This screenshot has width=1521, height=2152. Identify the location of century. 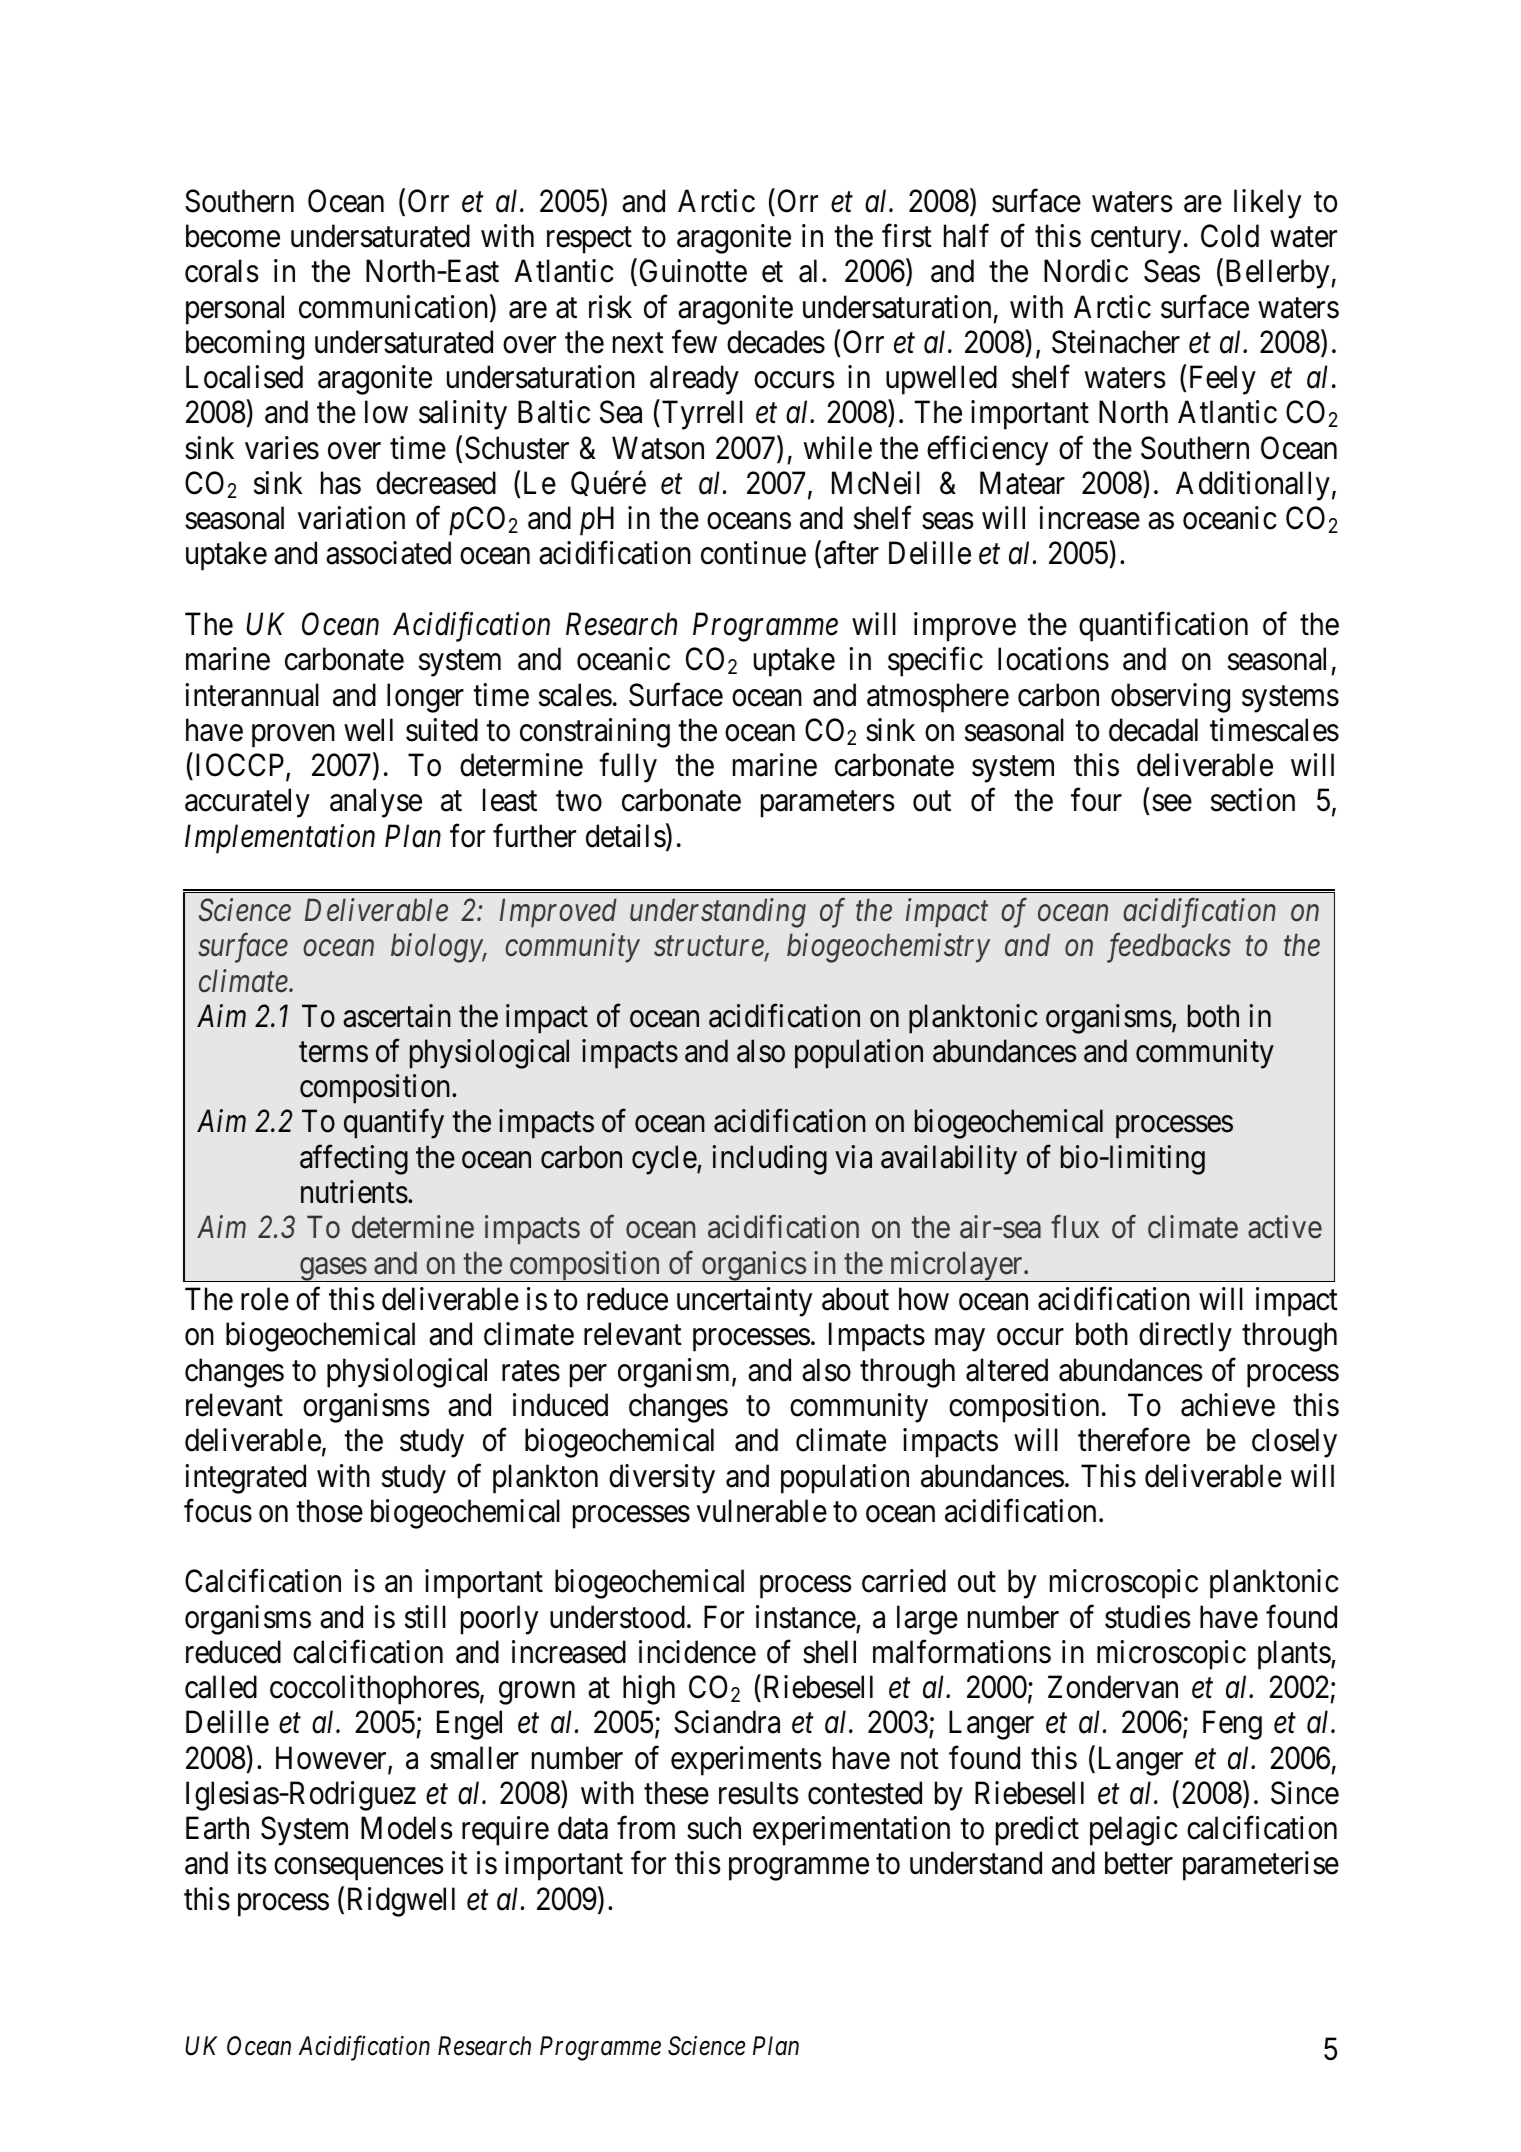
(1136, 240).
